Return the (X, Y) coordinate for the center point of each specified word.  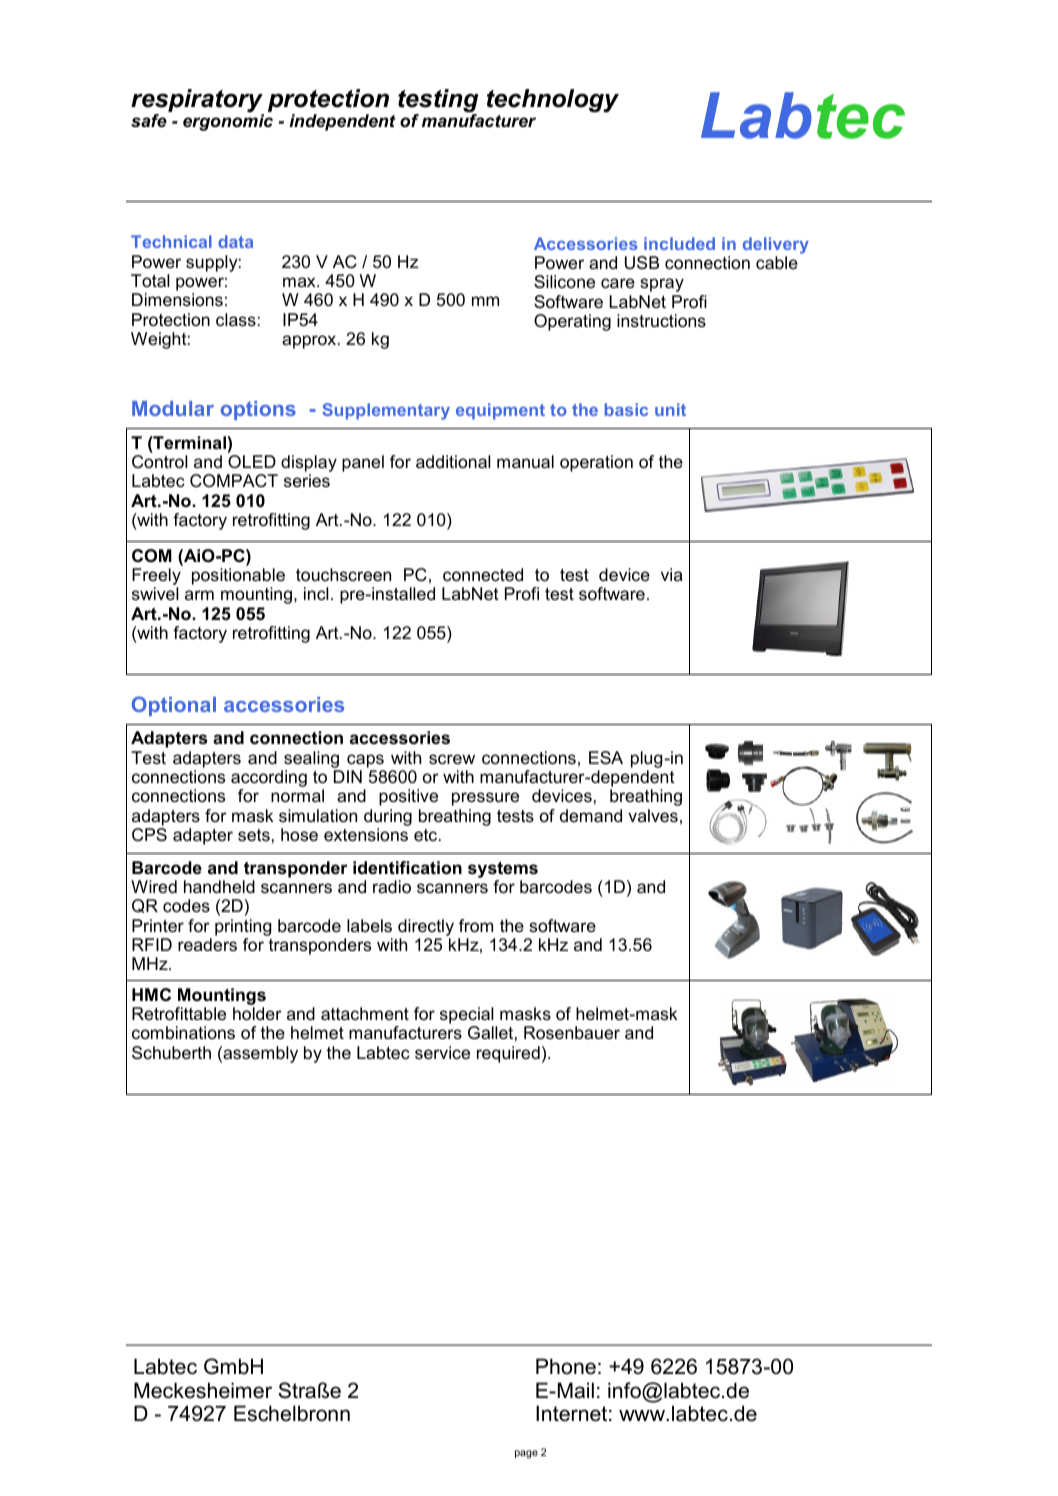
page (526, 1454)
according (269, 780)
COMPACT (234, 481)
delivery (776, 245)
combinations (183, 1032)
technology (553, 101)
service (442, 1053)
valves (653, 815)
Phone (566, 1366)
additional (453, 461)
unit (670, 409)
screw (452, 759)
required (508, 1054)
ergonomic (228, 122)
